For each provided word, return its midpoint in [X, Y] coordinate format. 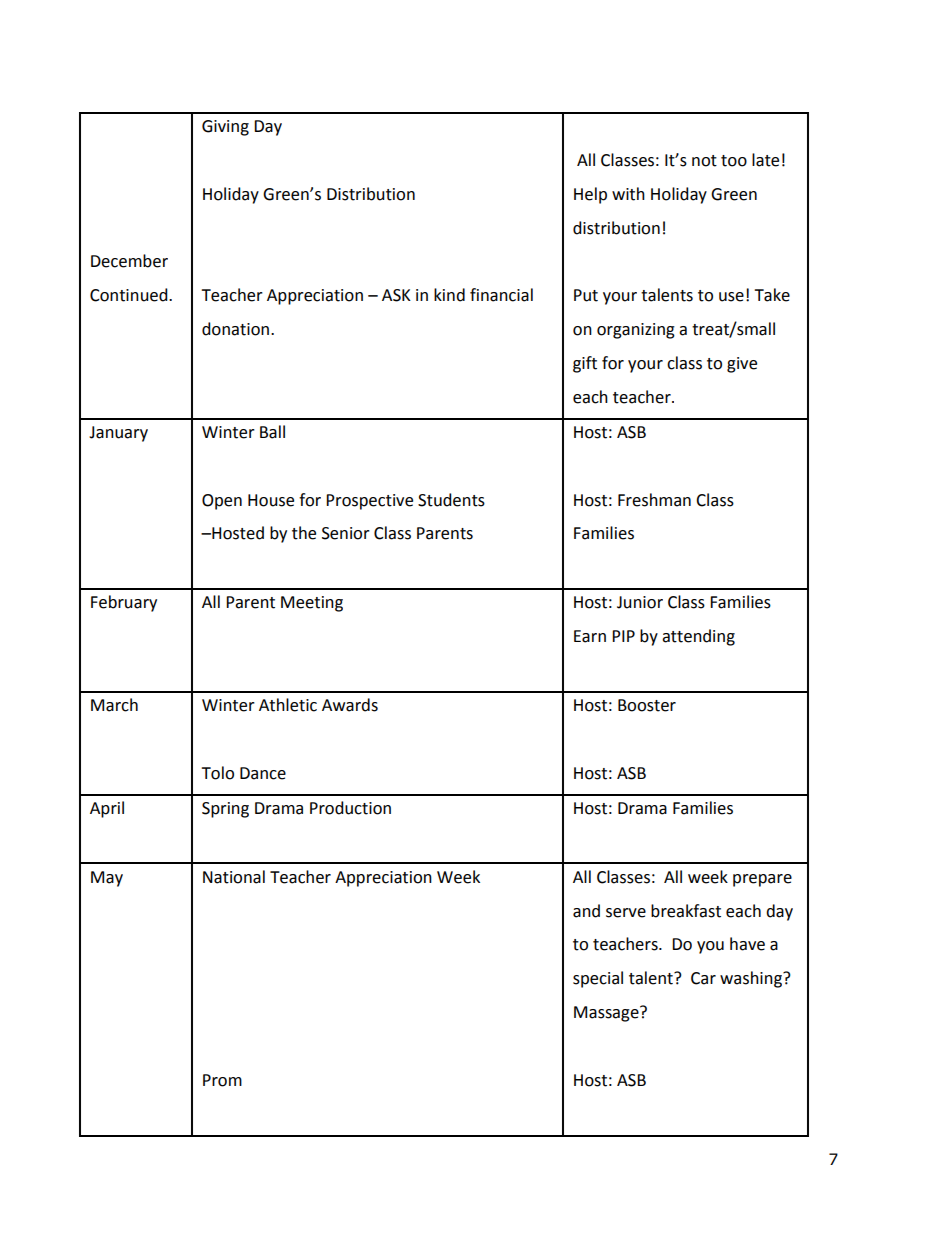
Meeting [312, 604]
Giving [225, 128]
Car [703, 978]
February [124, 603]
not [704, 161]
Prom [222, 1080]
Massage [607, 1014]
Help [590, 195]
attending [698, 637]
